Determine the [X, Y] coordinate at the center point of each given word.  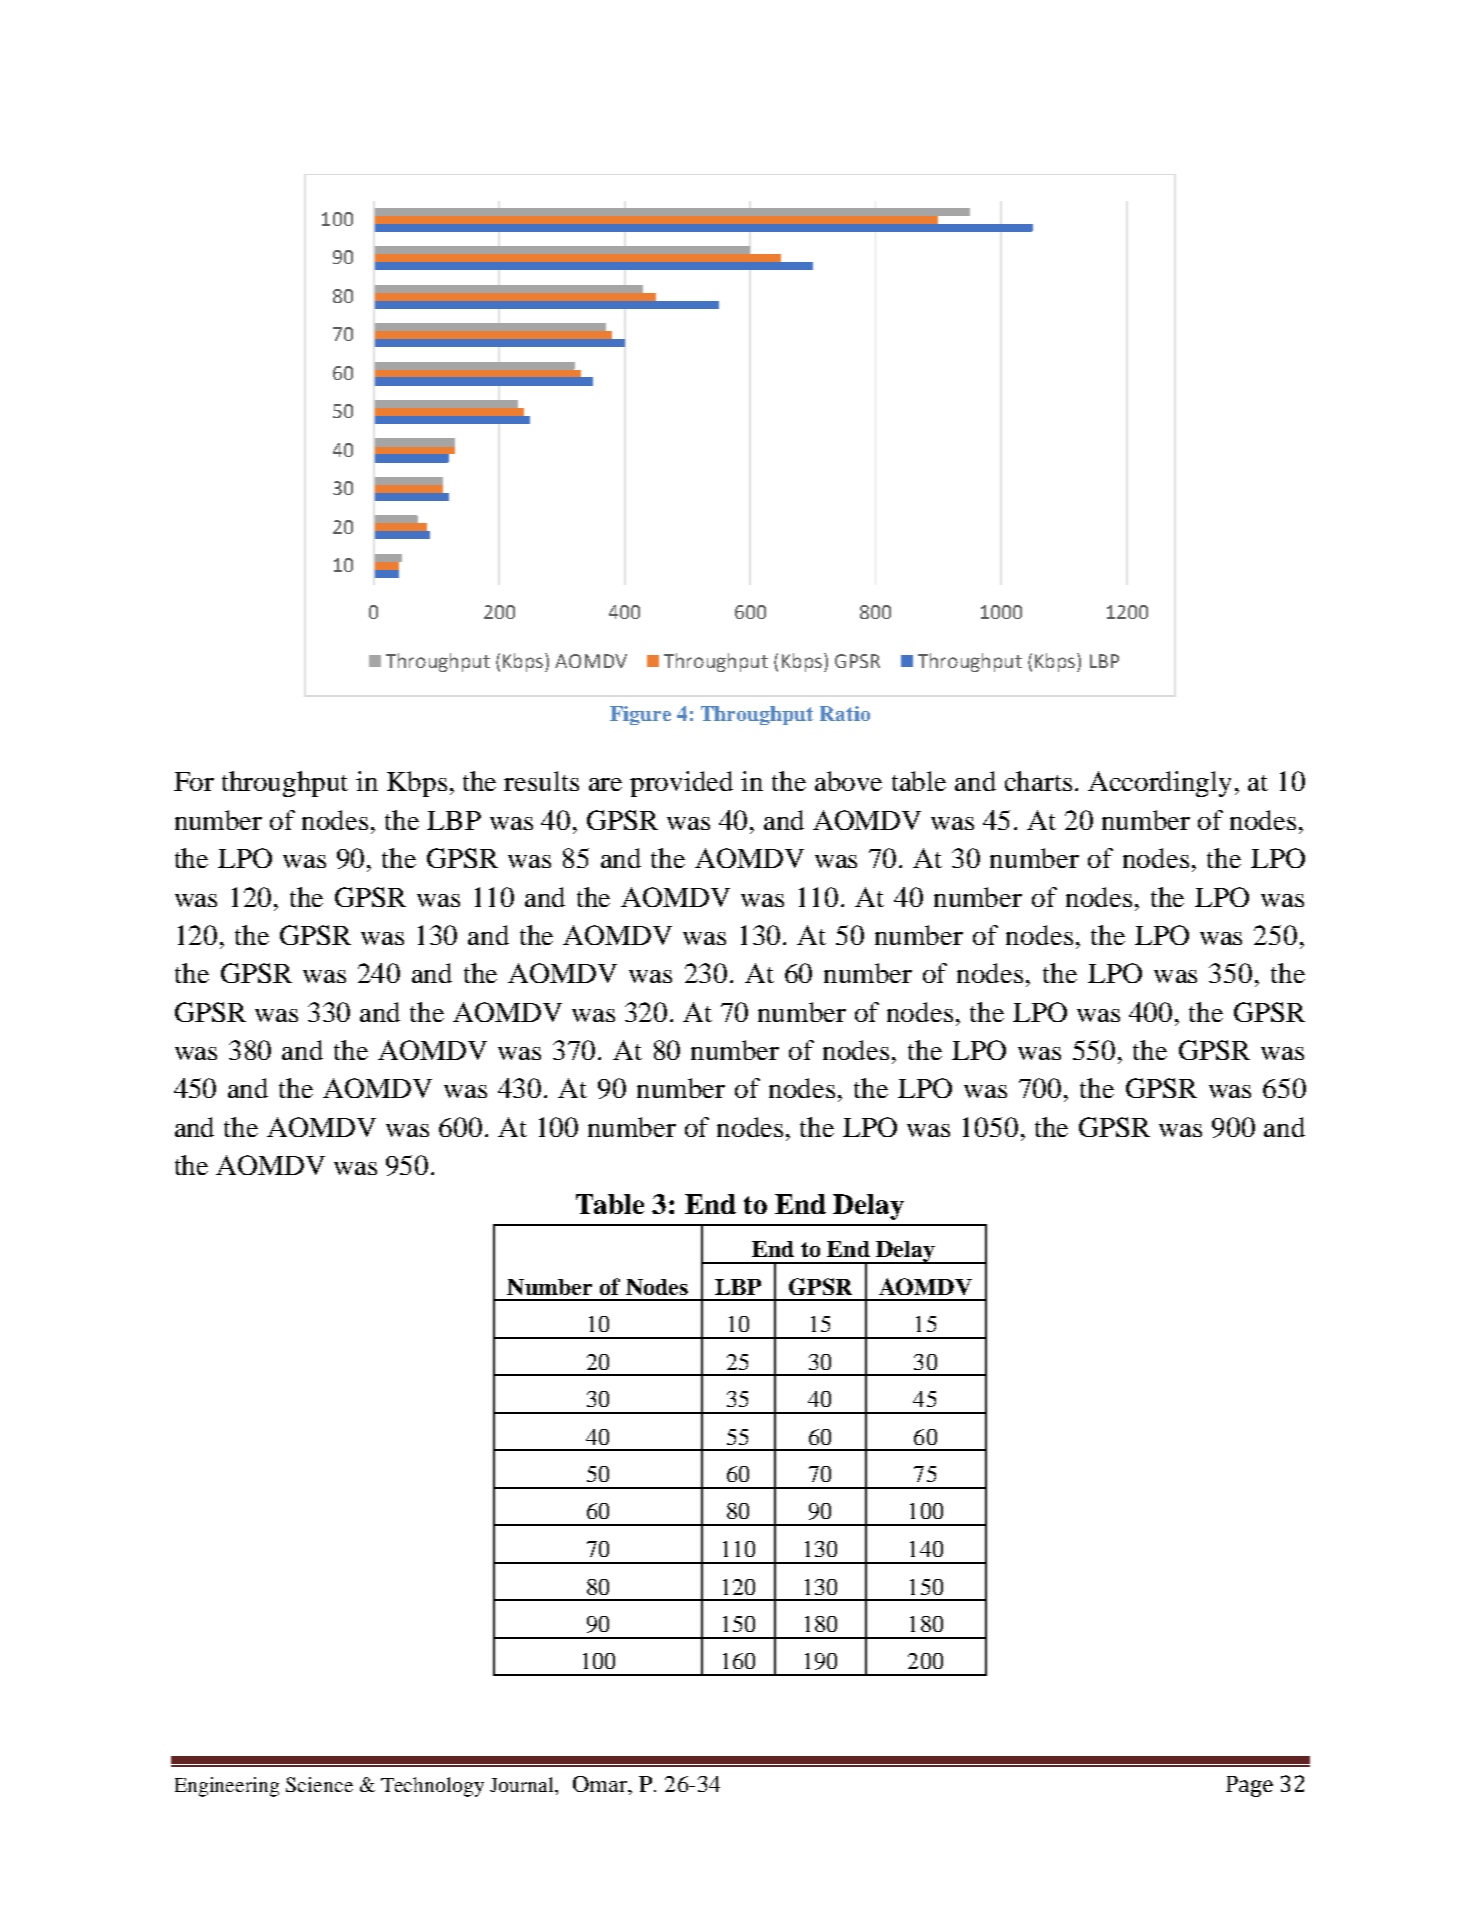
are [605, 784]
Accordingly [1159, 784]
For [194, 781]
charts [1038, 781]
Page [1249, 1786]
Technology [432, 1787]
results [541, 781]
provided [681, 784]
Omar [601, 1784]
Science [319, 1784]
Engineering [227, 1787]
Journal [523, 1786]
